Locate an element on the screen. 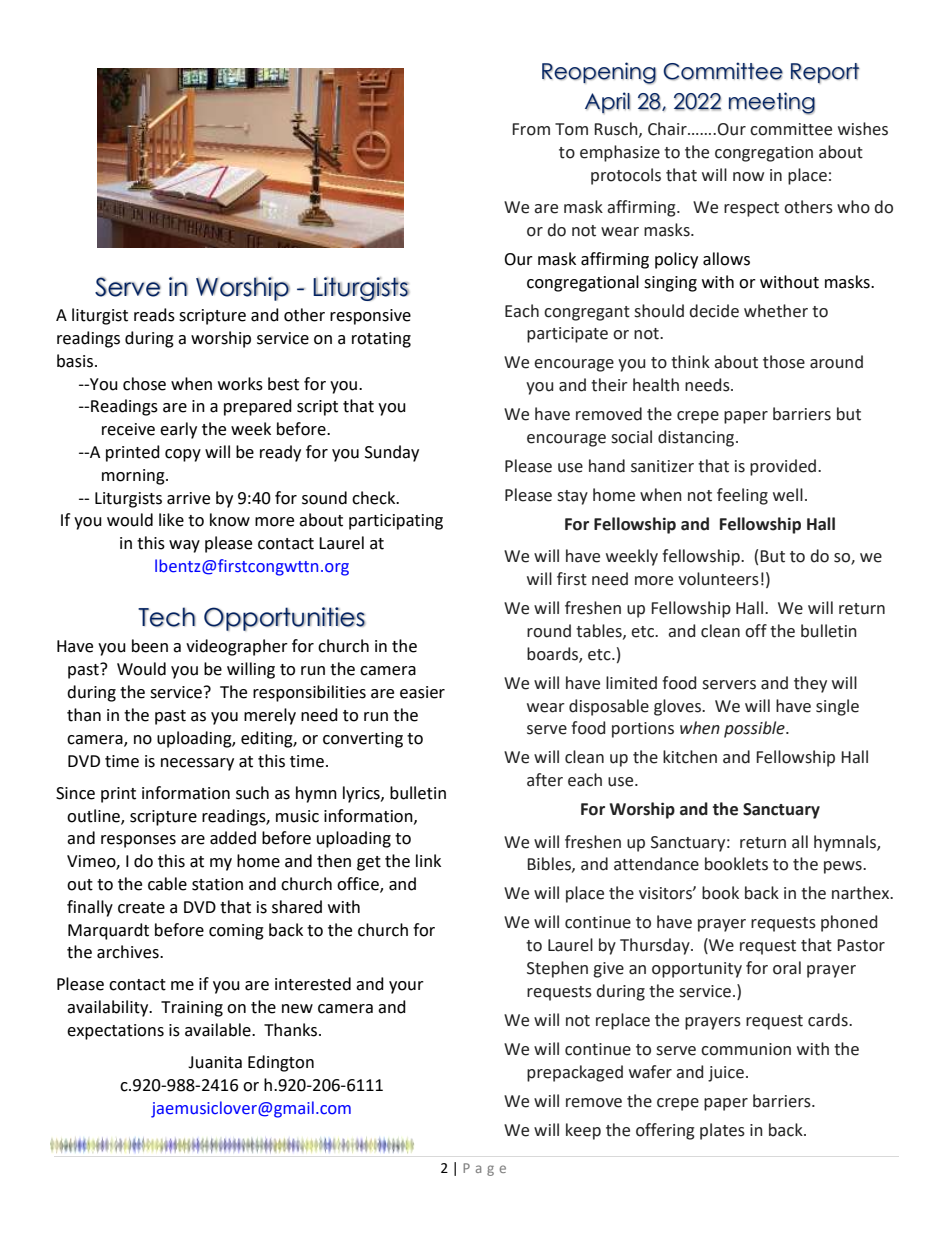  participating is located at coordinates (396, 522).
